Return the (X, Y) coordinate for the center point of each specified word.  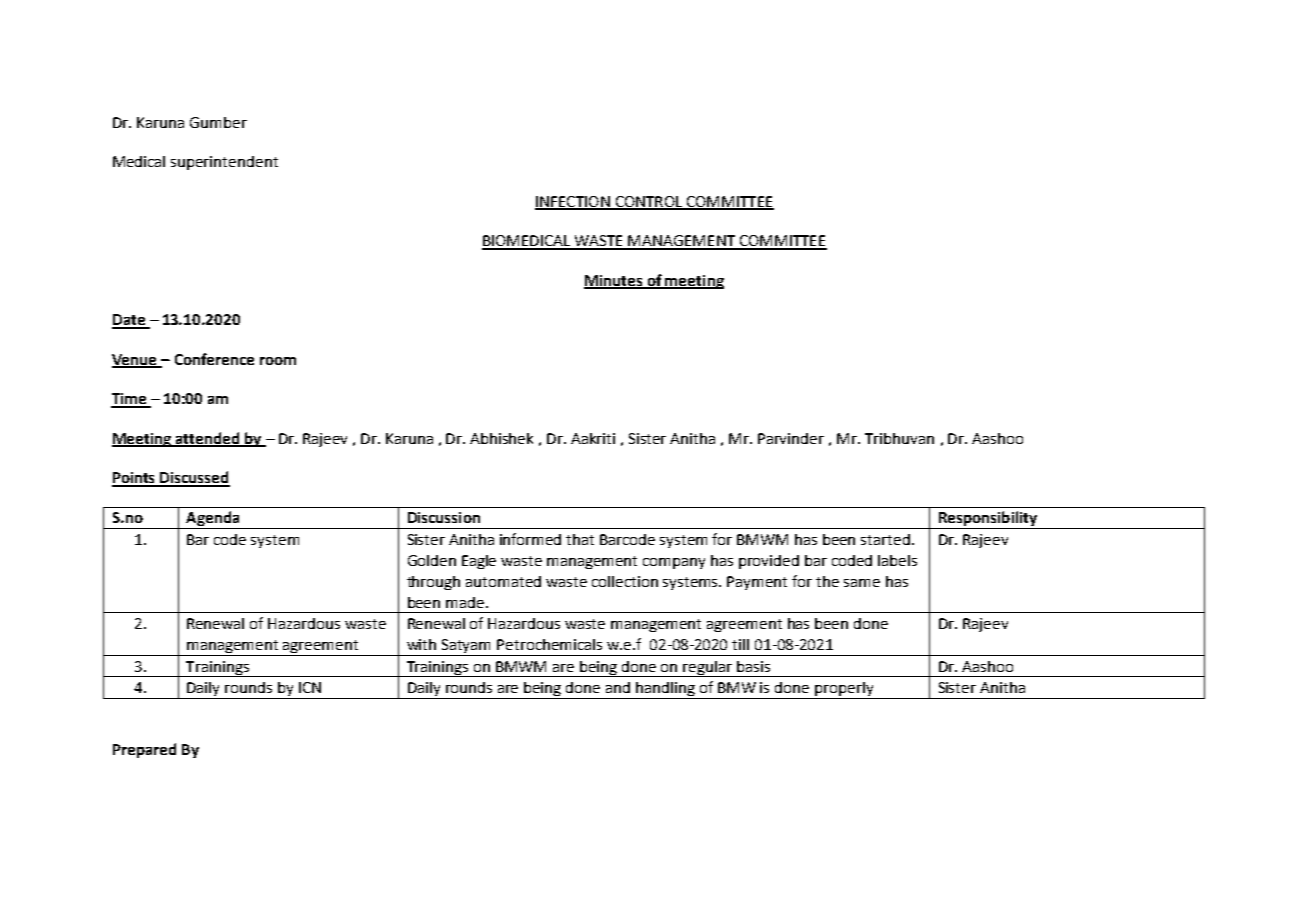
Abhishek (501, 438)
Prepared (144, 750)
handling (665, 690)
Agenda (213, 520)
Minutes (614, 282)
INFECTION (573, 203)
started (885, 539)
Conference (214, 359)
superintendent (224, 163)
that (580, 539)
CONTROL (648, 203)
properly (844, 690)
